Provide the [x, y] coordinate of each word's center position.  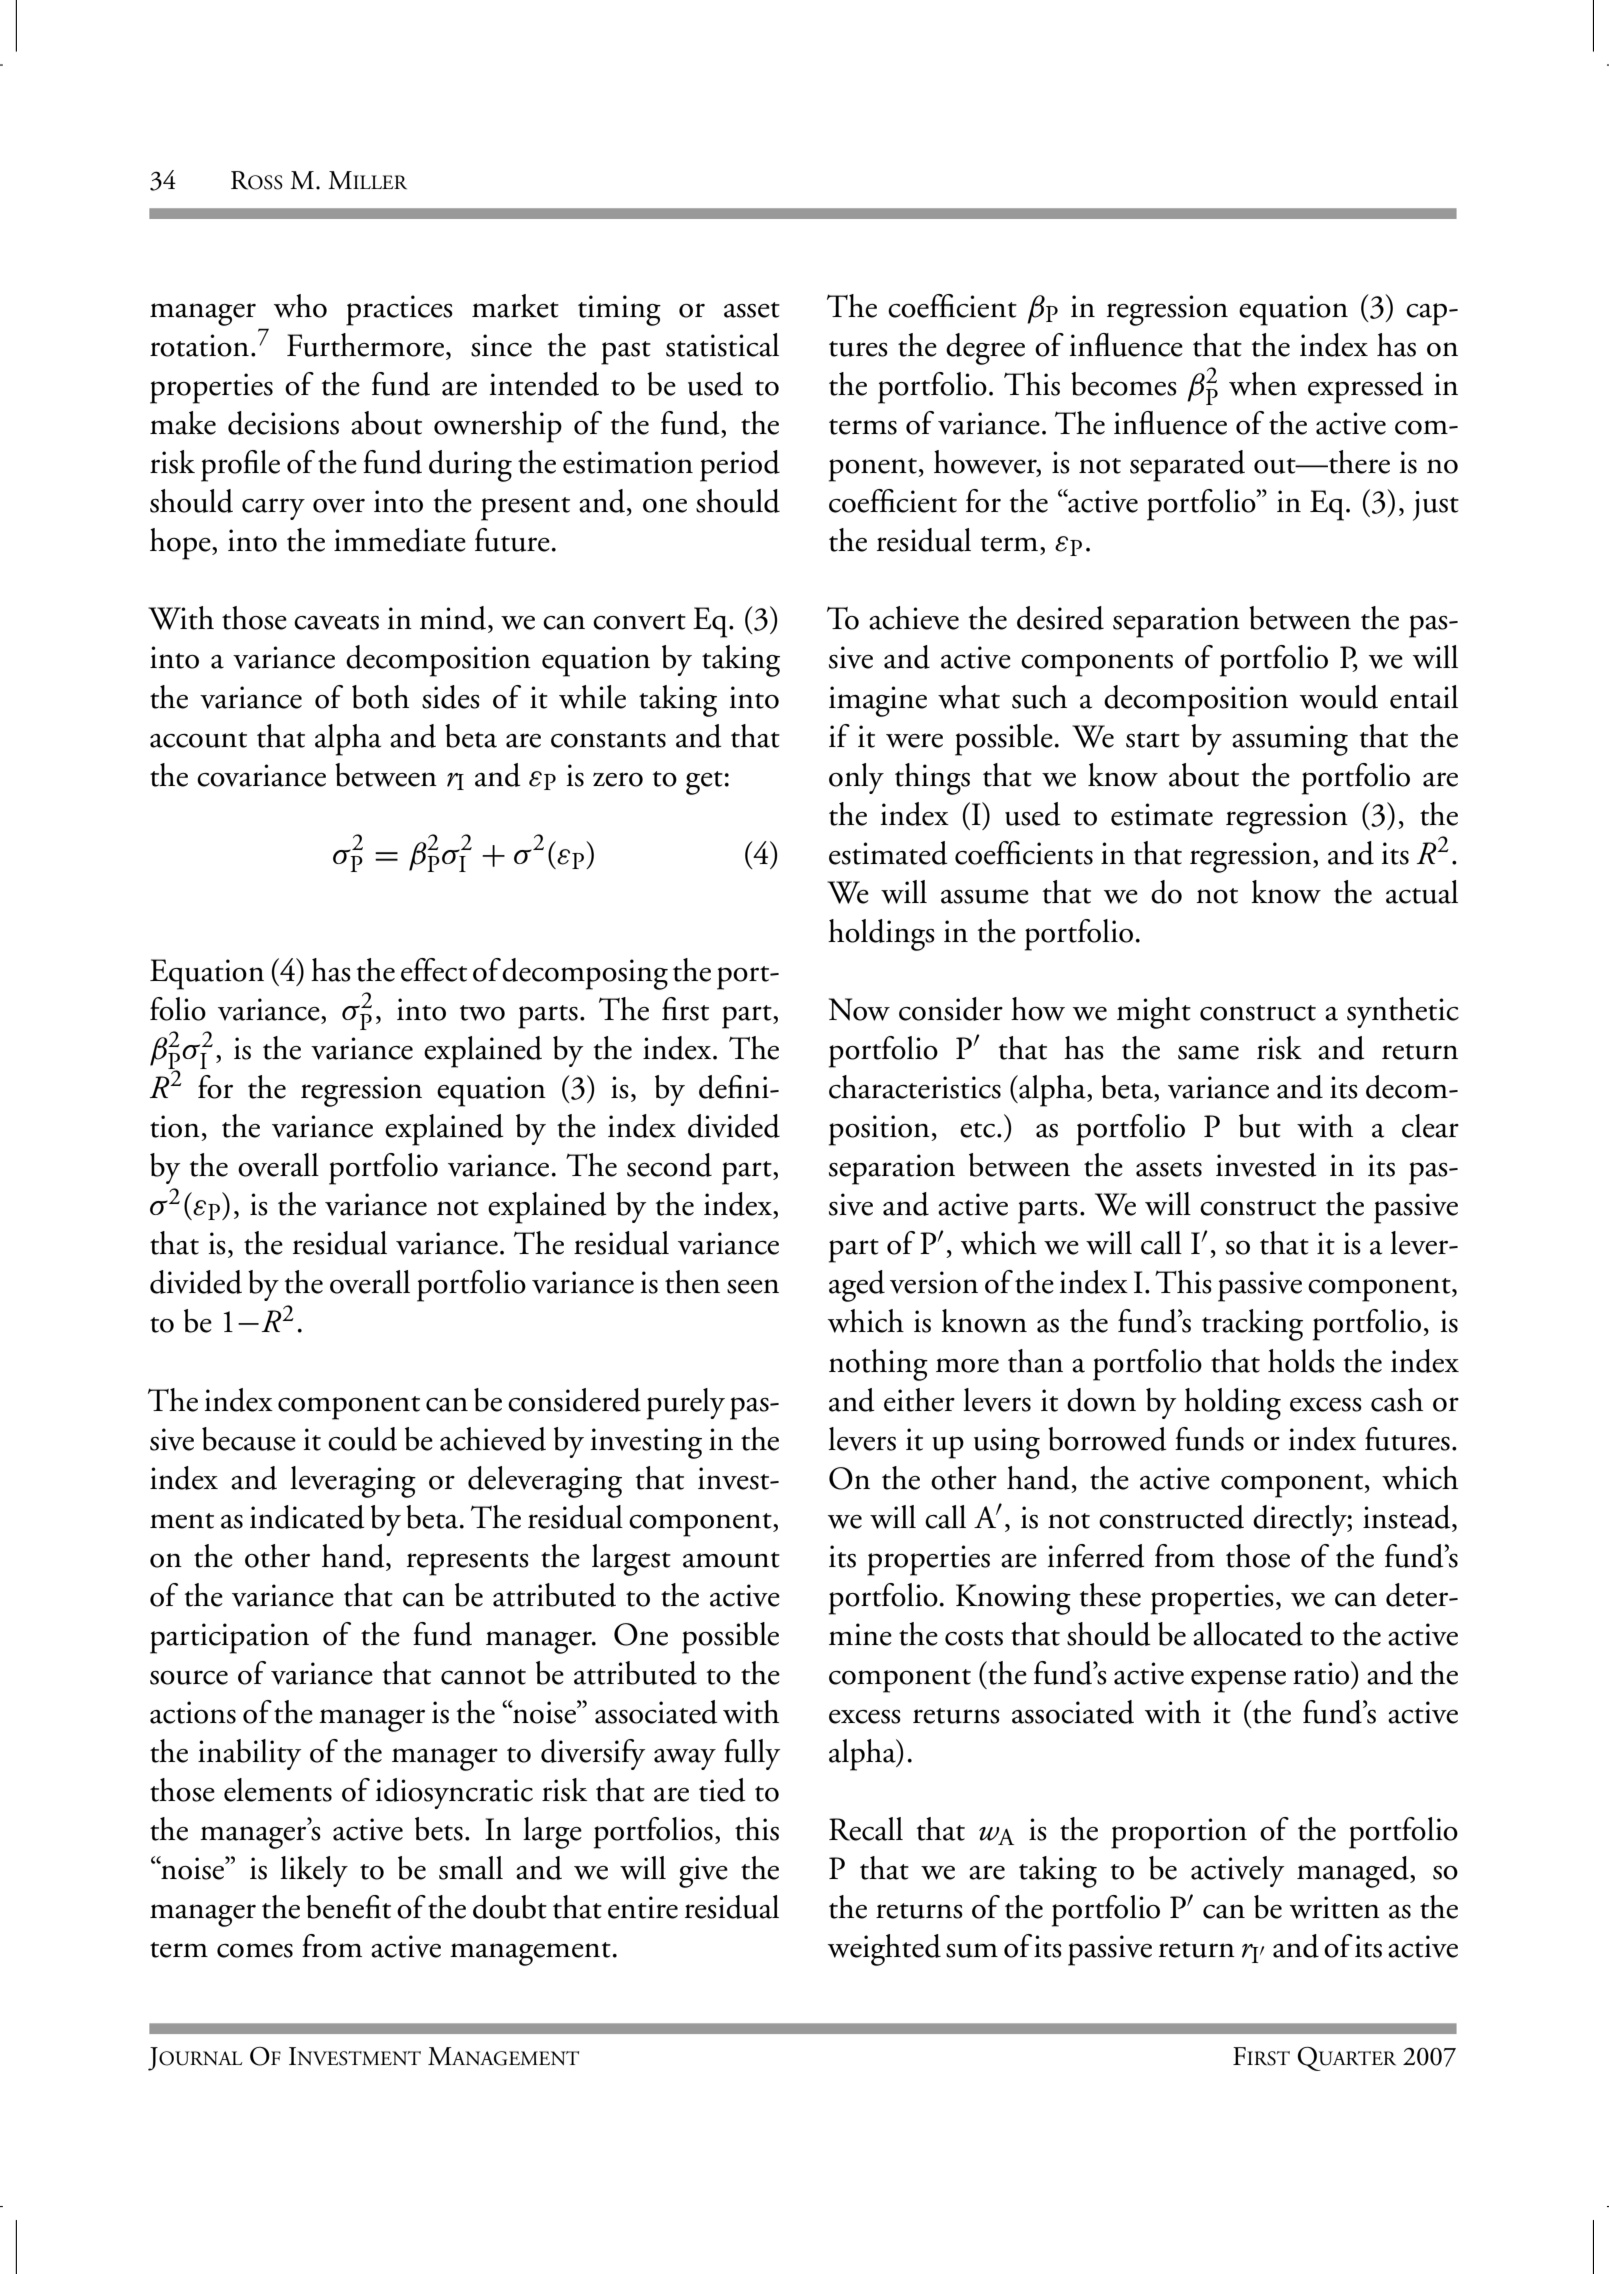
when [1263, 384]
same [1208, 1052]
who [300, 306]
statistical [722, 345]
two [482, 1013]
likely [314, 1871]
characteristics [915, 1087]
